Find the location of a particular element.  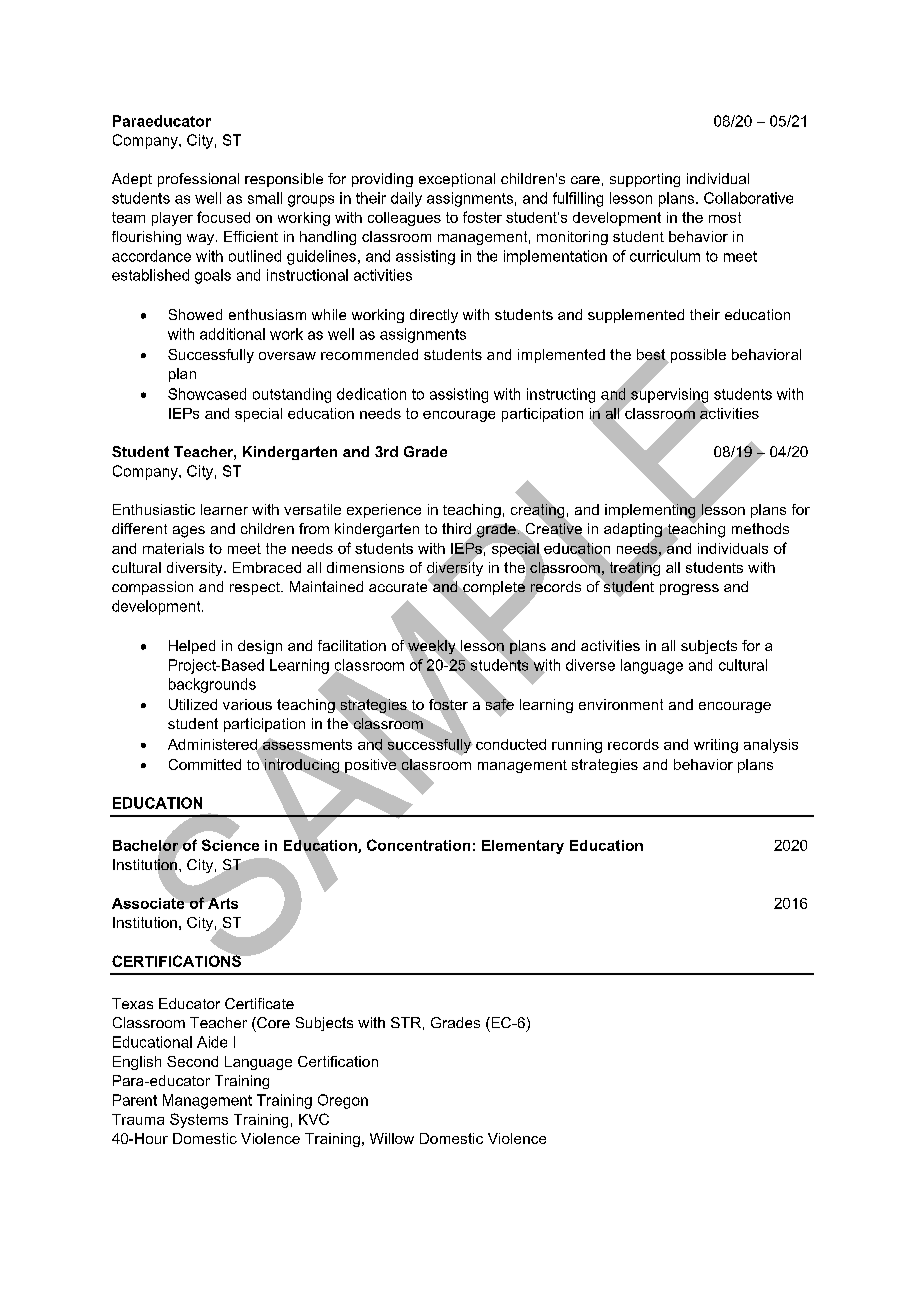

possible is located at coordinates (697, 356).
